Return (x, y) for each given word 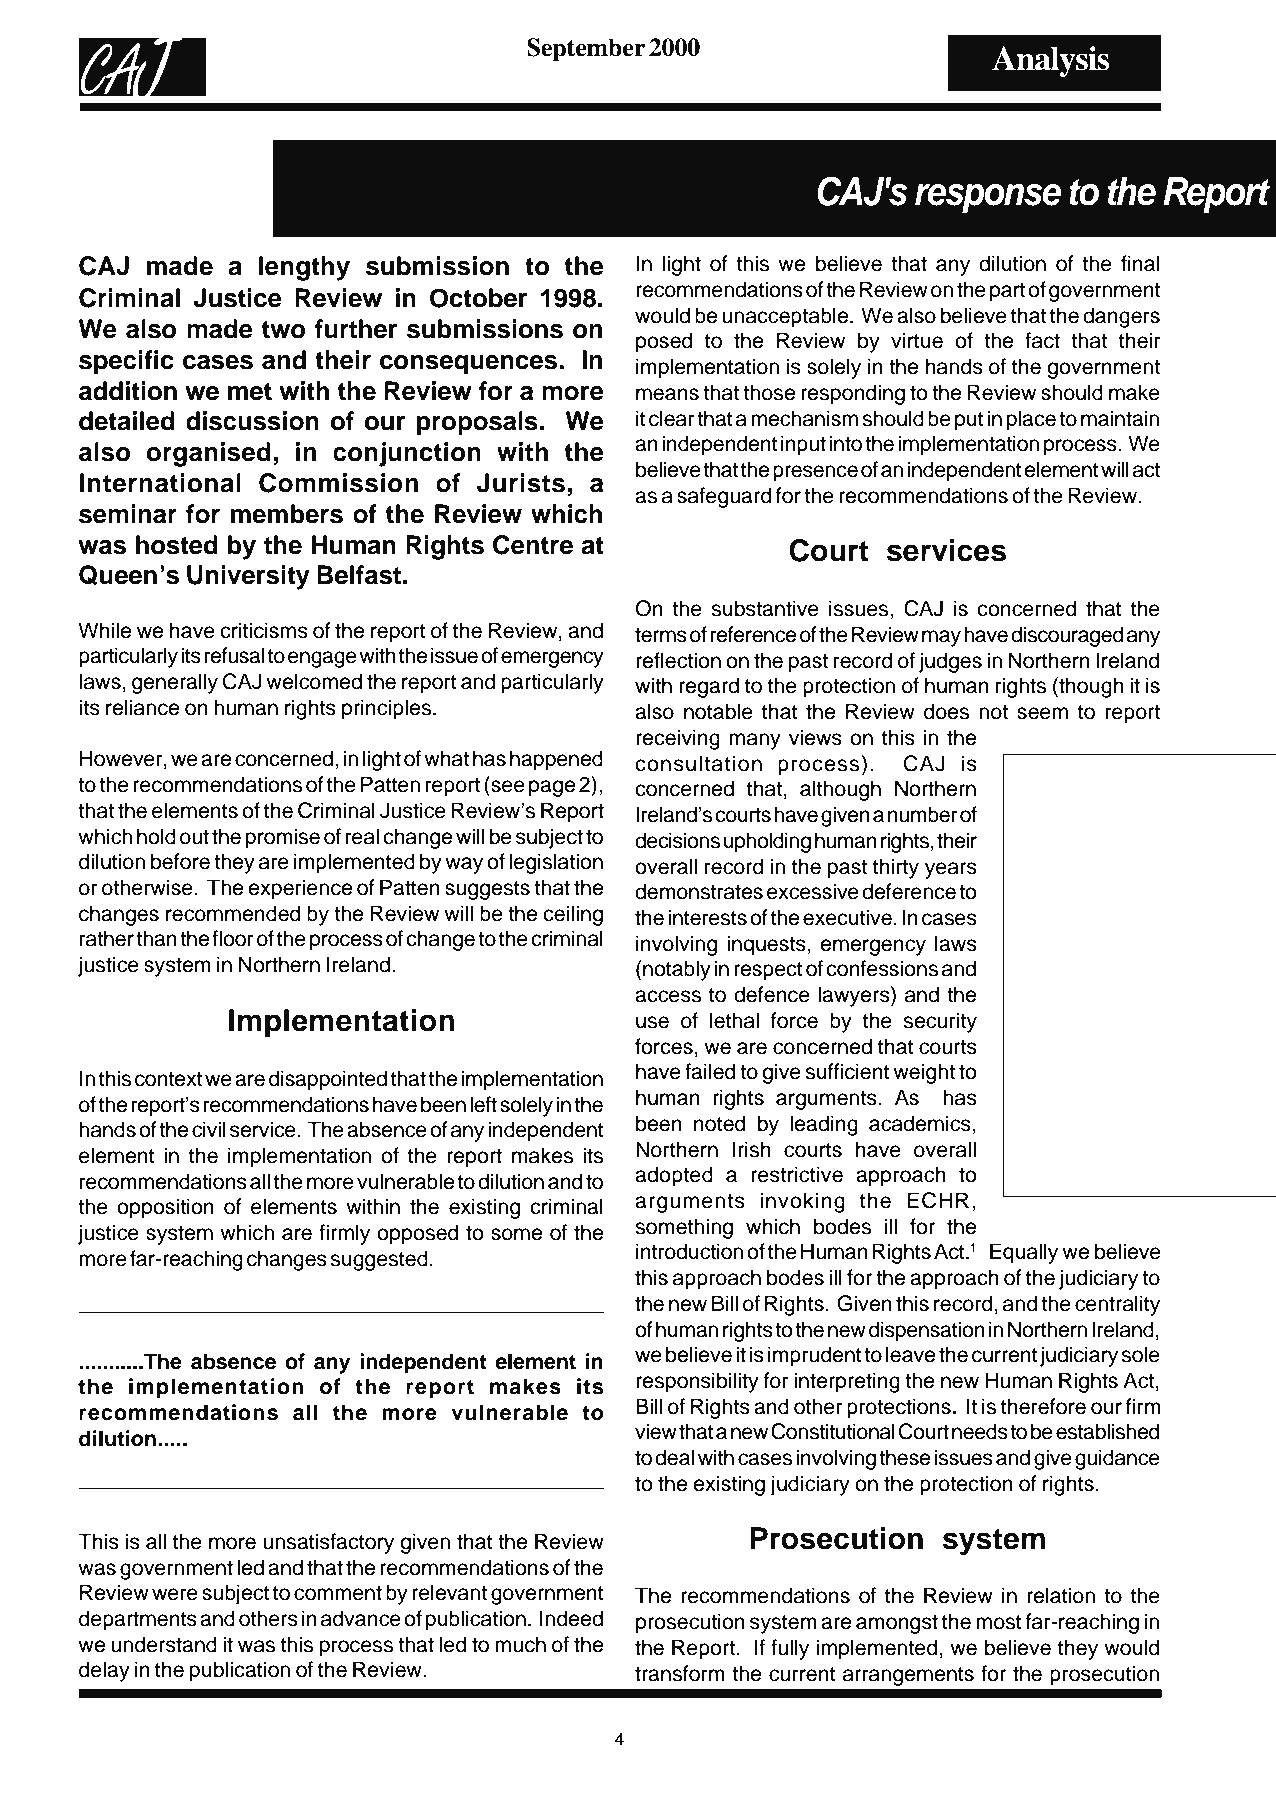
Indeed (571, 1618)
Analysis (1050, 61)
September (586, 50)
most (999, 1622)
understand (164, 1644)
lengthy (304, 268)
